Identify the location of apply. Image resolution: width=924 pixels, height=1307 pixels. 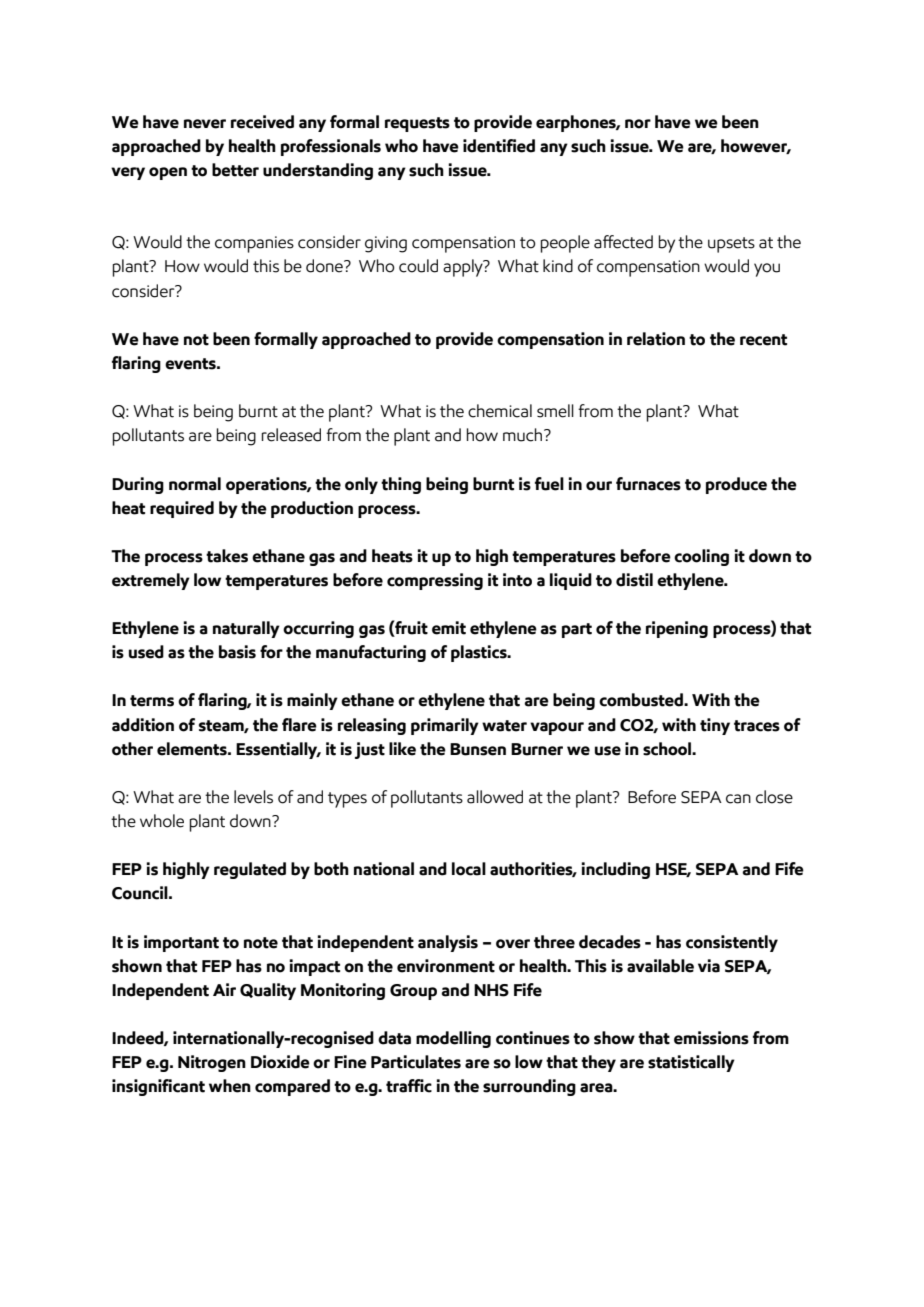
(464, 268).
